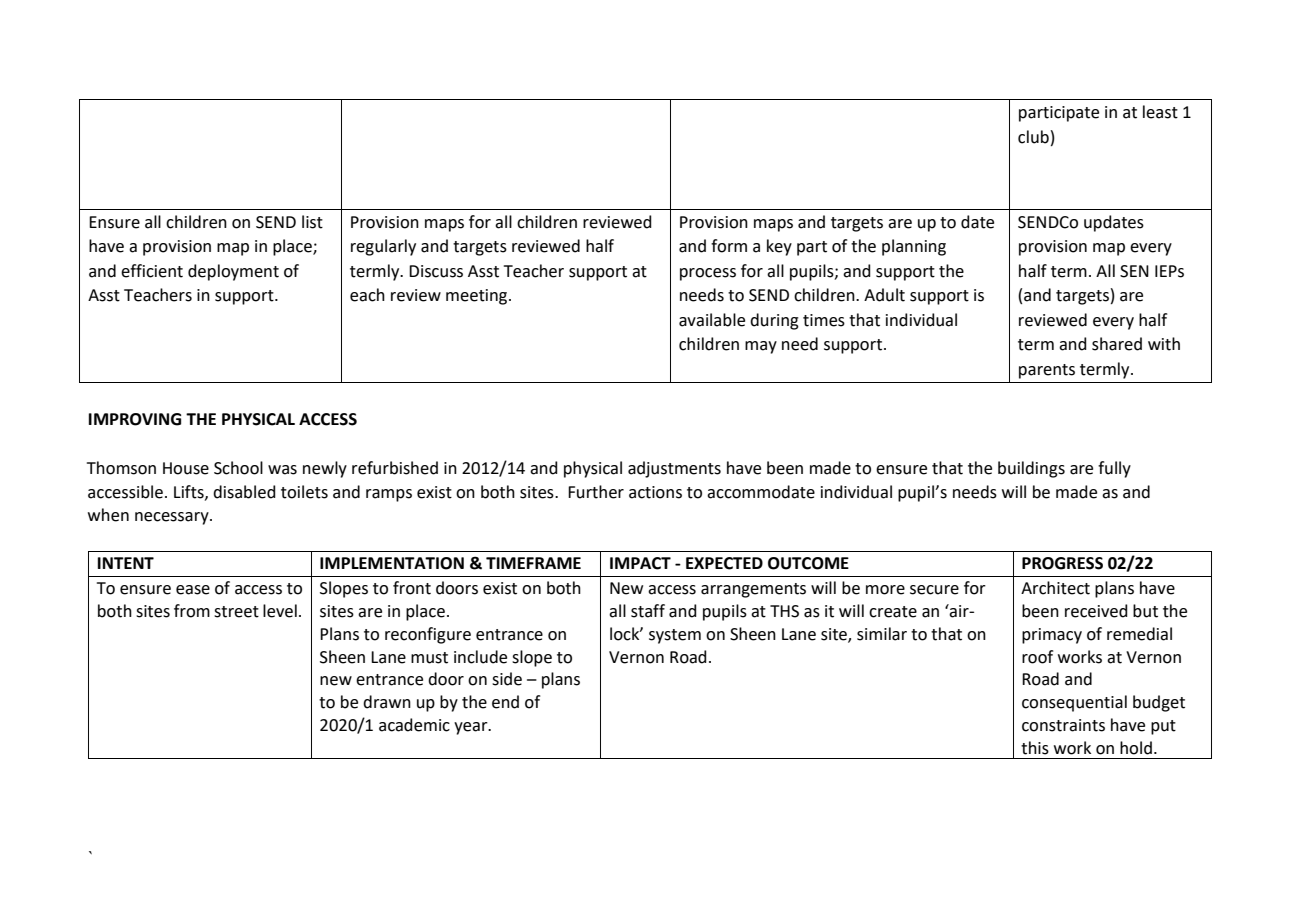 The image size is (1308, 924). Describe the element at coordinates (729, 246) in the screenshot. I see `form` at that location.
